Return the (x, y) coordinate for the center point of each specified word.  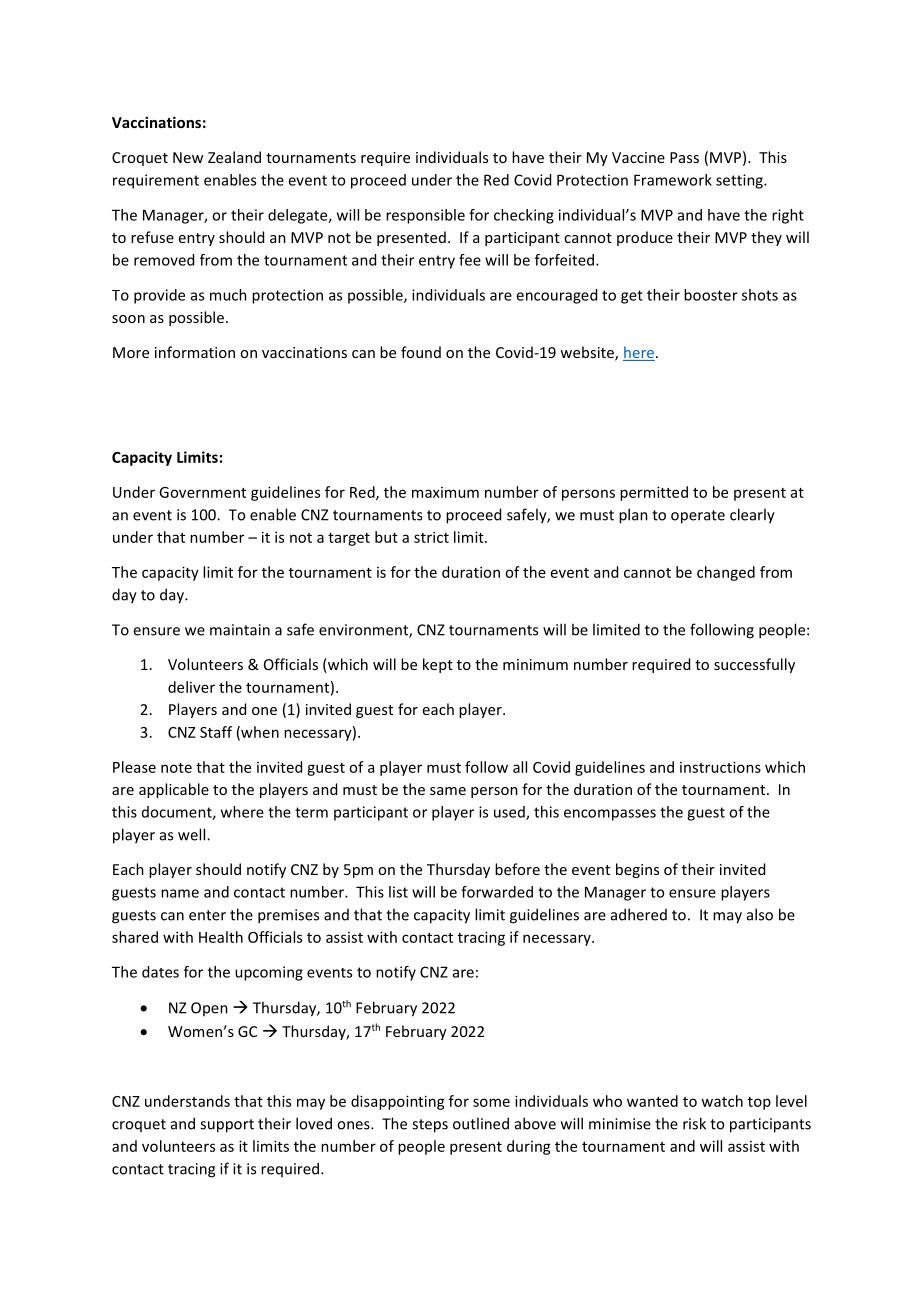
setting (740, 181)
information (195, 352)
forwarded (497, 892)
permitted (654, 493)
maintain (240, 630)
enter (207, 915)
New (188, 157)
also (760, 914)
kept (438, 665)
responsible (425, 216)
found (421, 352)
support (227, 1126)
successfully (754, 665)
